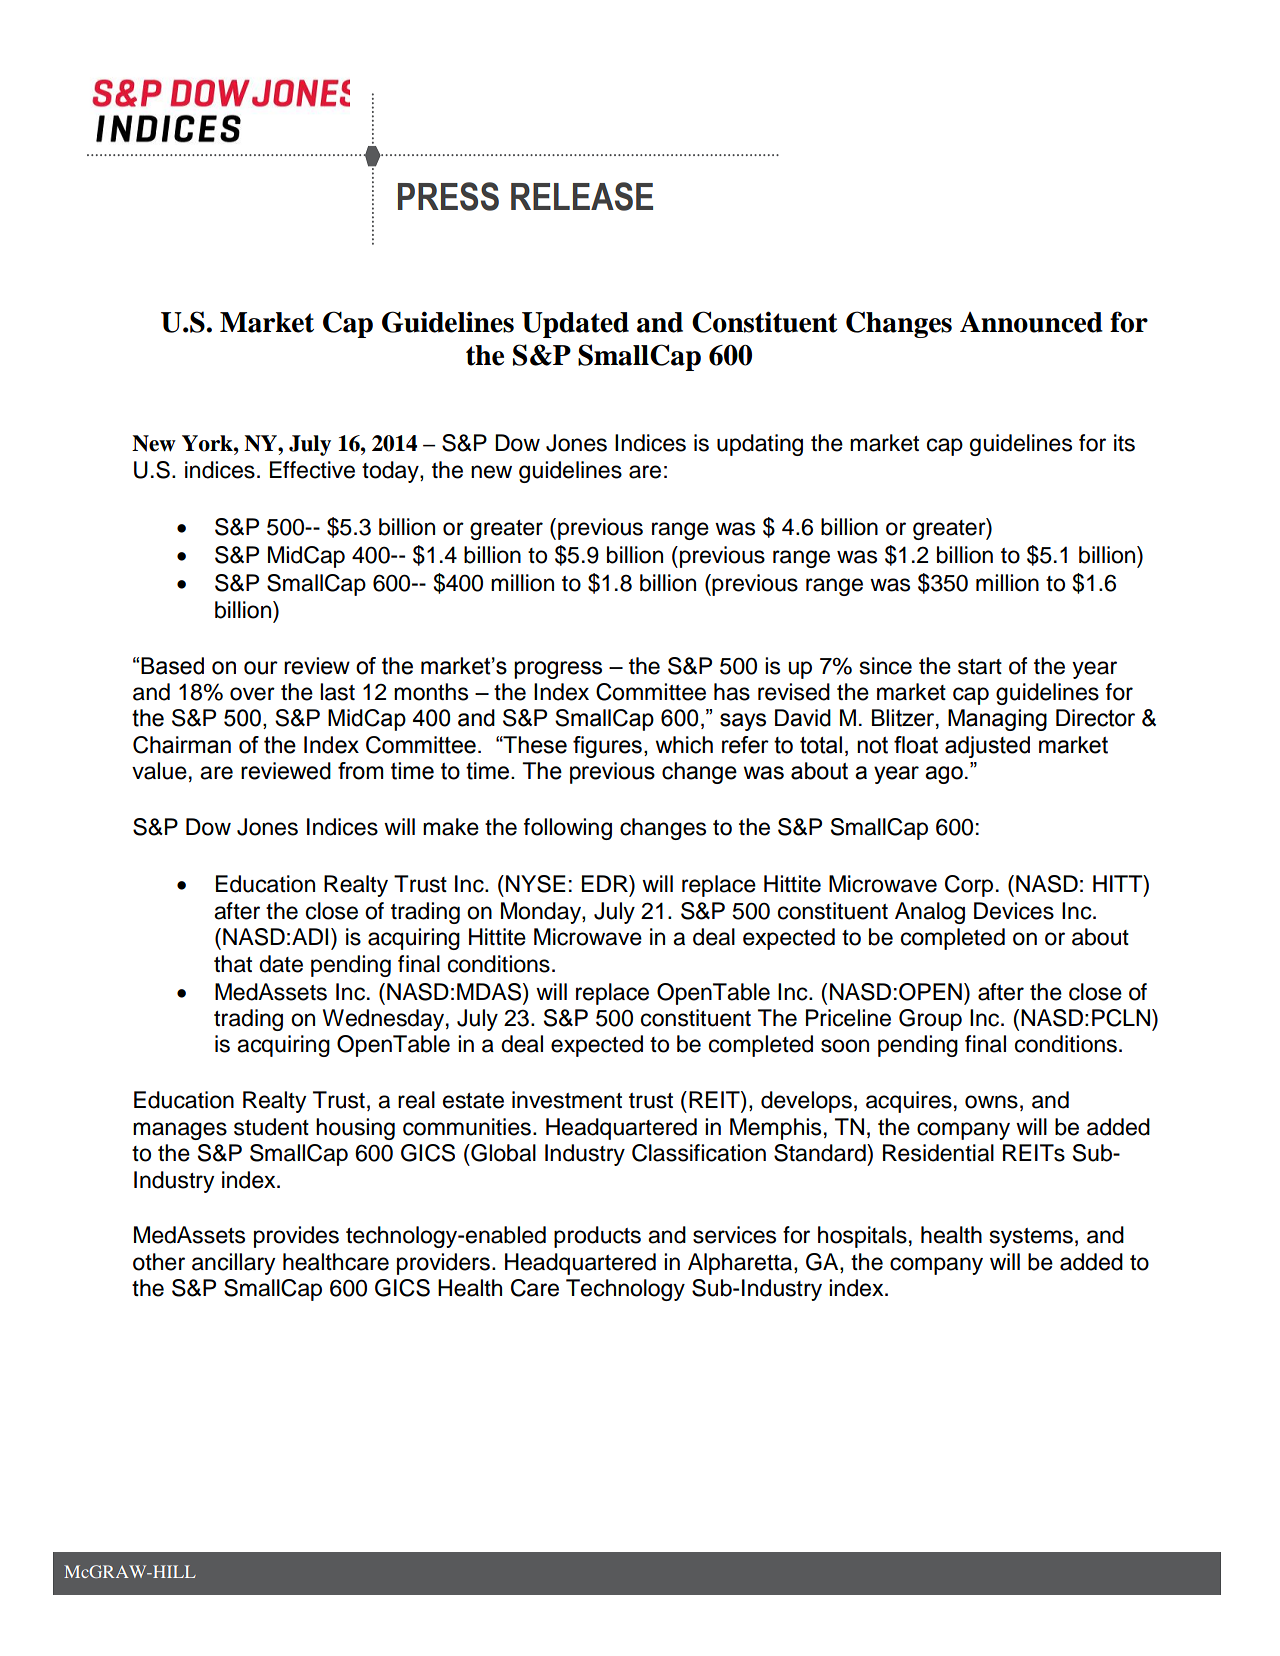 The width and height of the screenshot is (1280, 1656). What do you see at coordinates (558, 670) in the screenshot?
I see `progress` at bounding box center [558, 670].
